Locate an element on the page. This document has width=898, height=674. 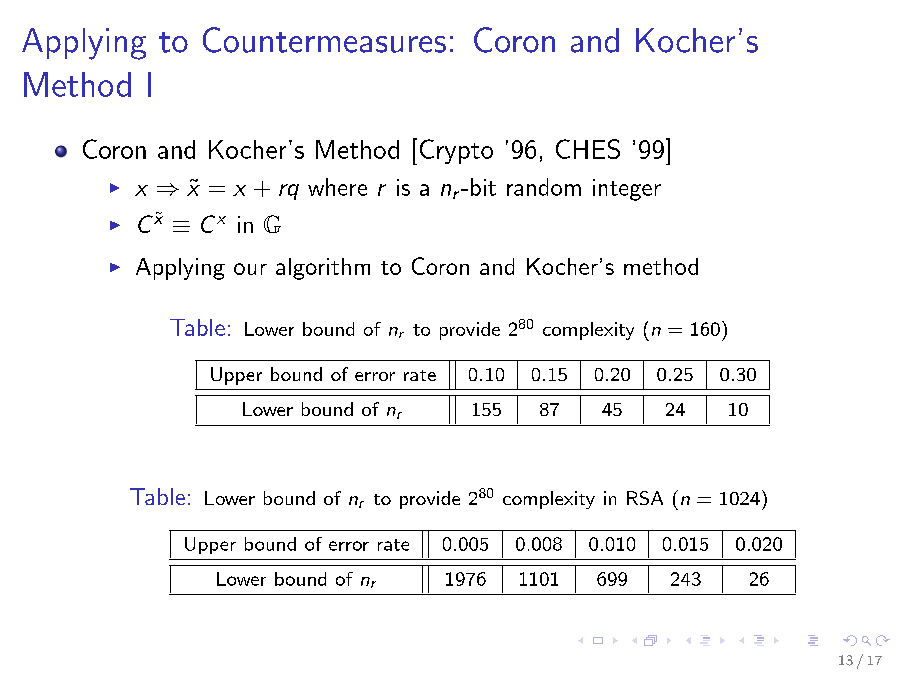
Countermeasures is located at coordinates (324, 40).
